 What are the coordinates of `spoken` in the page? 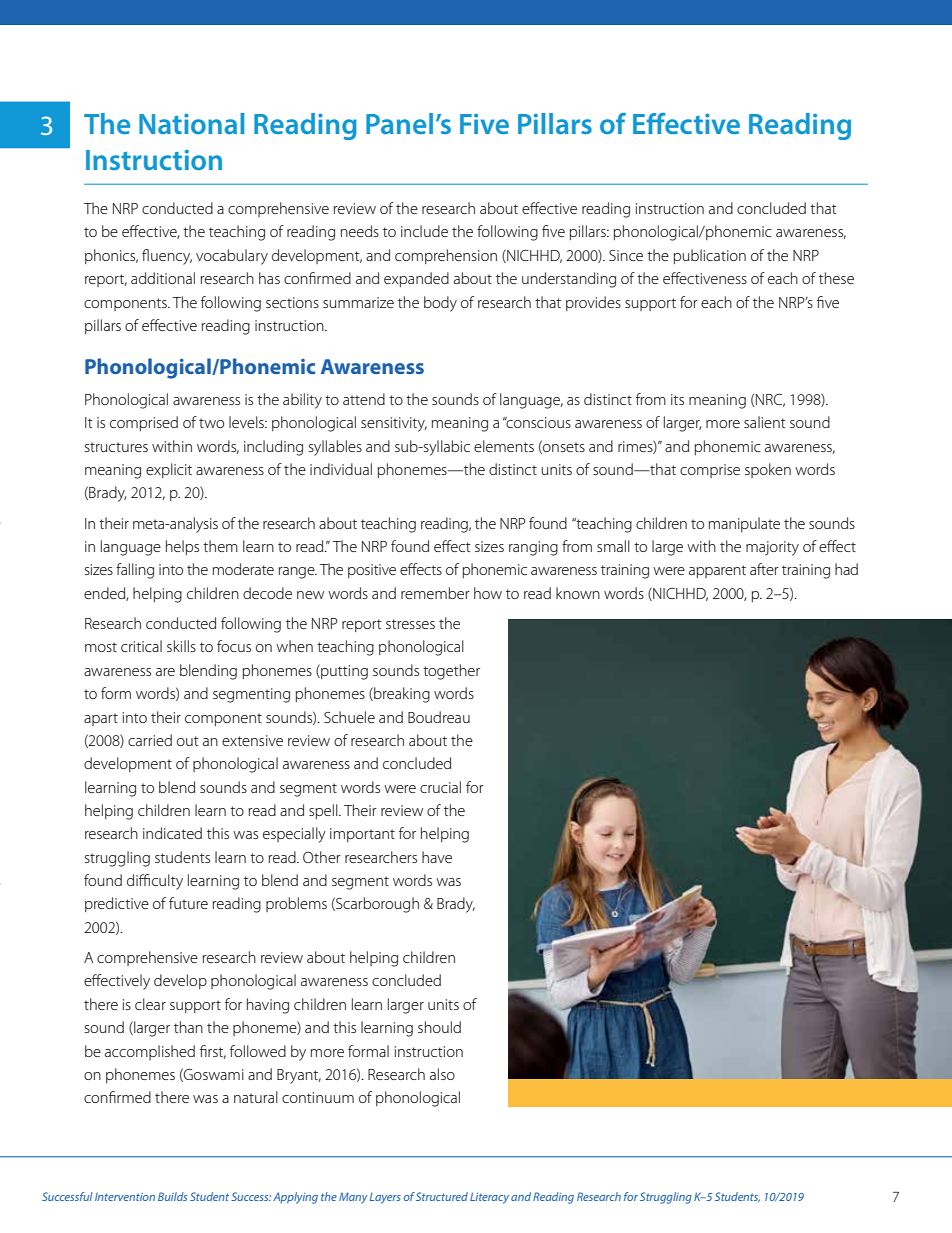 It's located at (768, 470).
